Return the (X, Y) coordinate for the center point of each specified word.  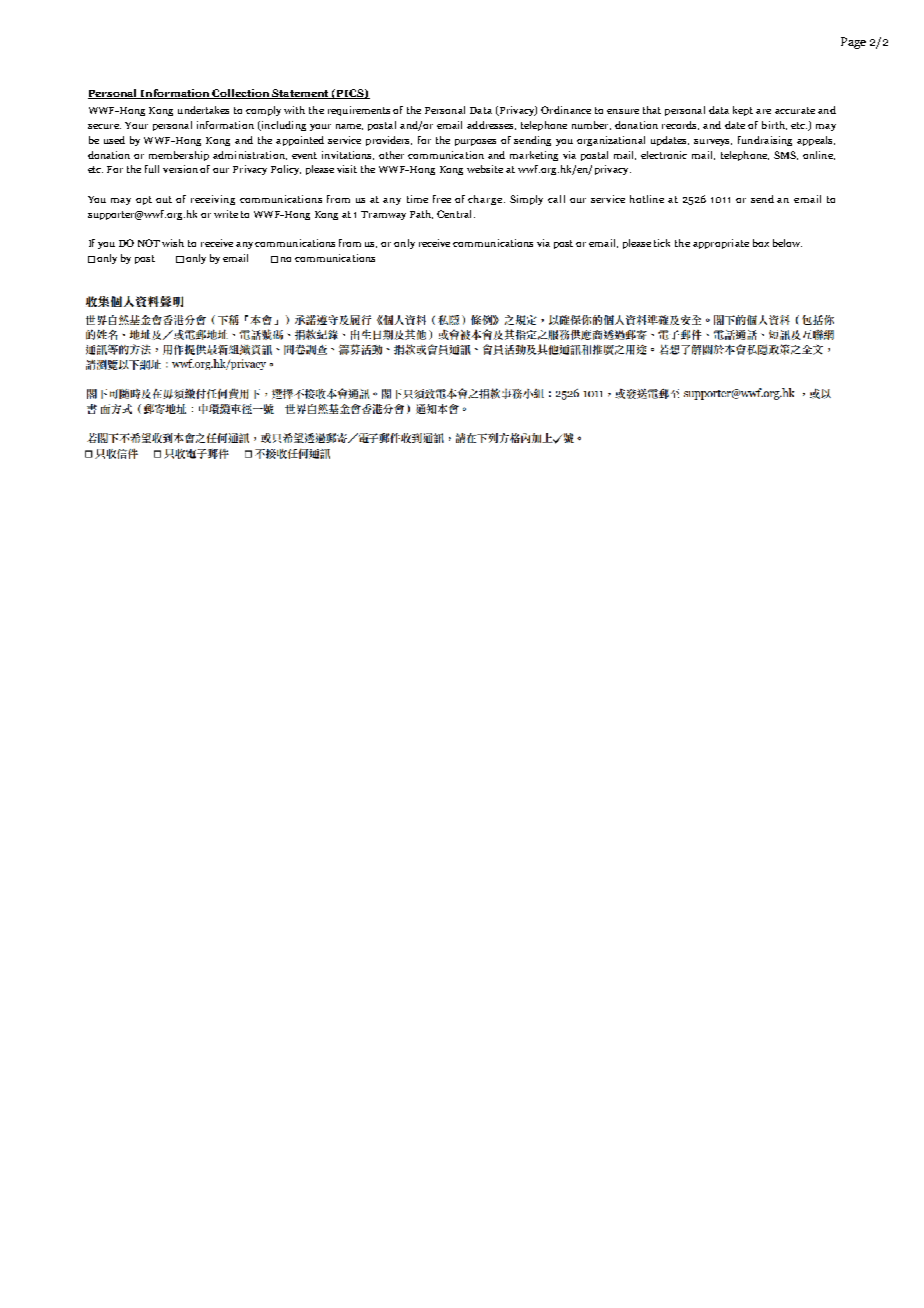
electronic (664, 155)
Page (853, 43)
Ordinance (566, 110)
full (152, 169)
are (763, 111)
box (761, 243)
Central (456, 214)
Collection (241, 94)
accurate (795, 110)
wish (173, 243)
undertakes (203, 110)
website (485, 169)
